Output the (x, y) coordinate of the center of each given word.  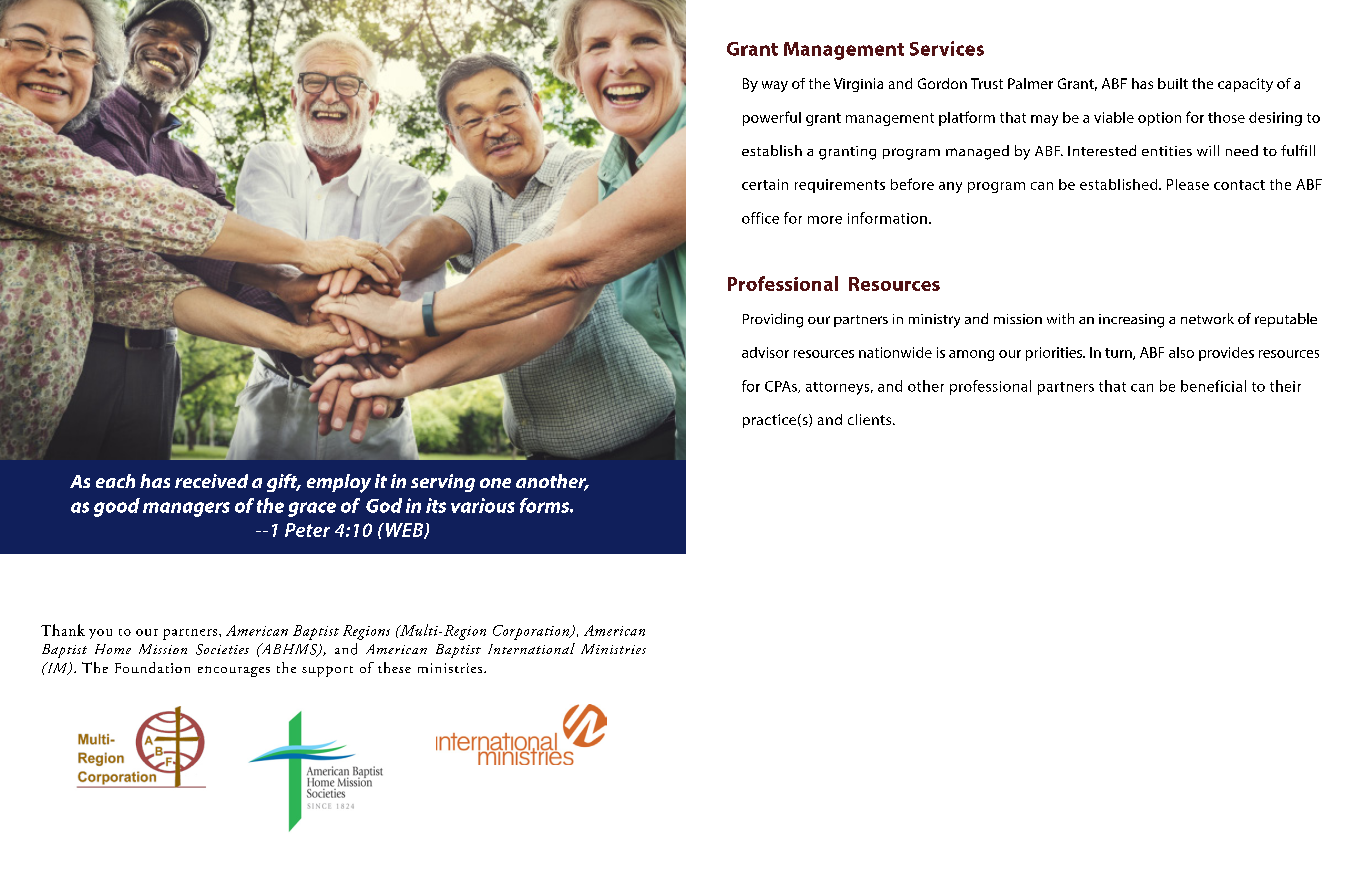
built (1173, 83)
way (775, 86)
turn (1119, 354)
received (211, 481)
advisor (765, 352)
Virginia (858, 85)
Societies (222, 649)
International (531, 648)
